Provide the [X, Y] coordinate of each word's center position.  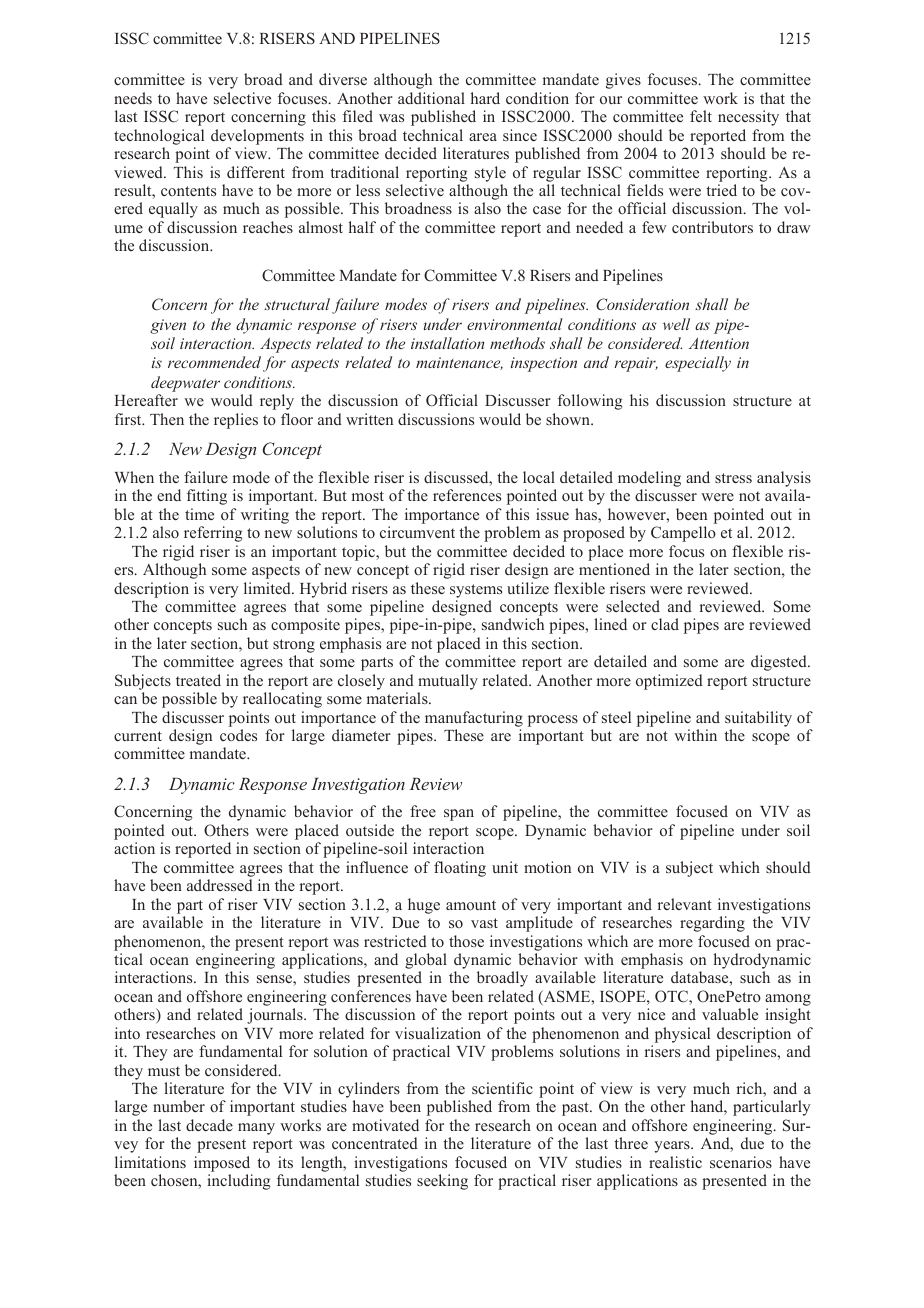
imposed [222, 1164]
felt [701, 116]
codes [238, 735]
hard [485, 98]
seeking [442, 1182]
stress [733, 478]
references [467, 495]
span [459, 815]
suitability [758, 719]
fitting [207, 497]
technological [159, 137]
